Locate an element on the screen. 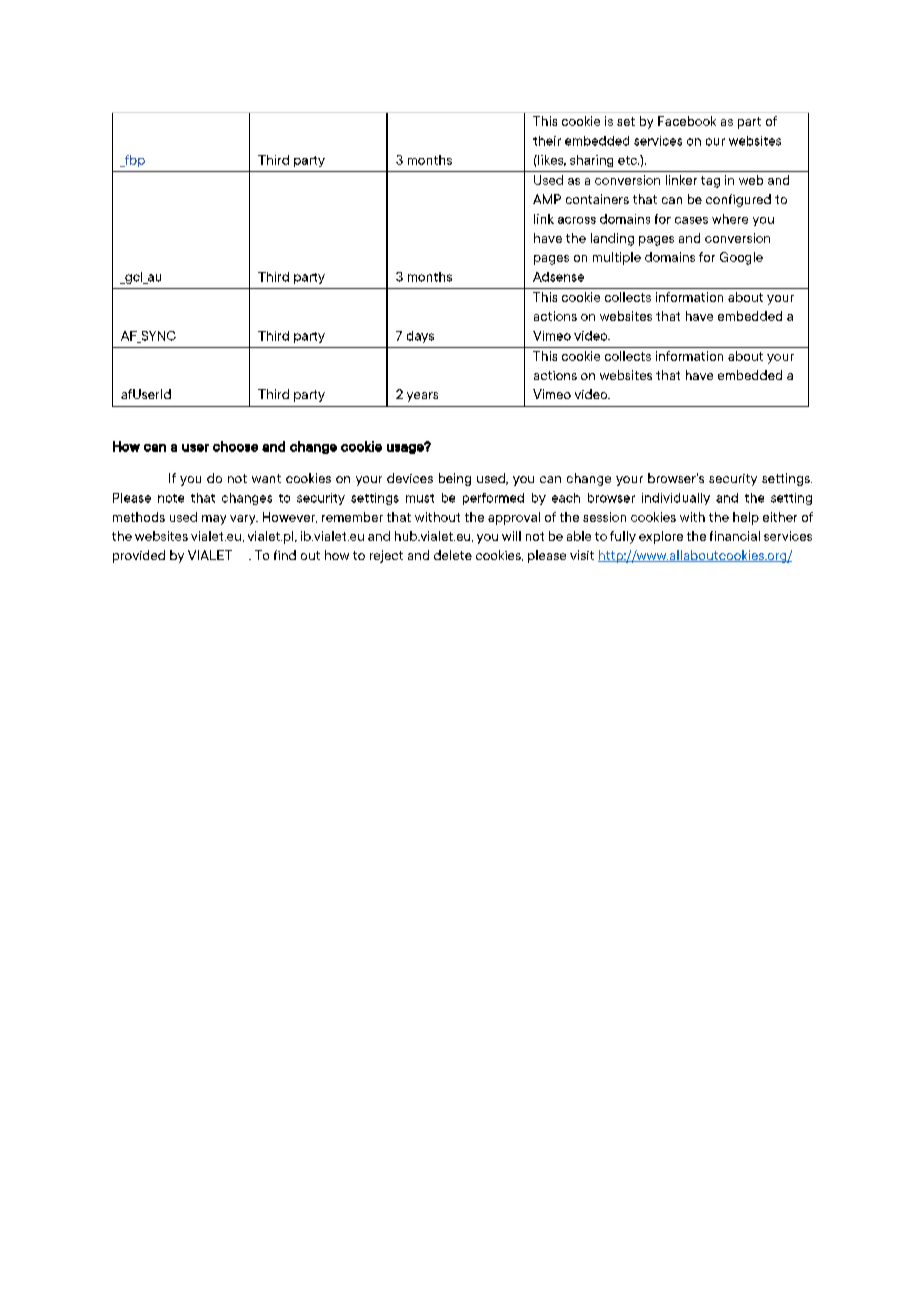  their is located at coordinates (547, 141).
